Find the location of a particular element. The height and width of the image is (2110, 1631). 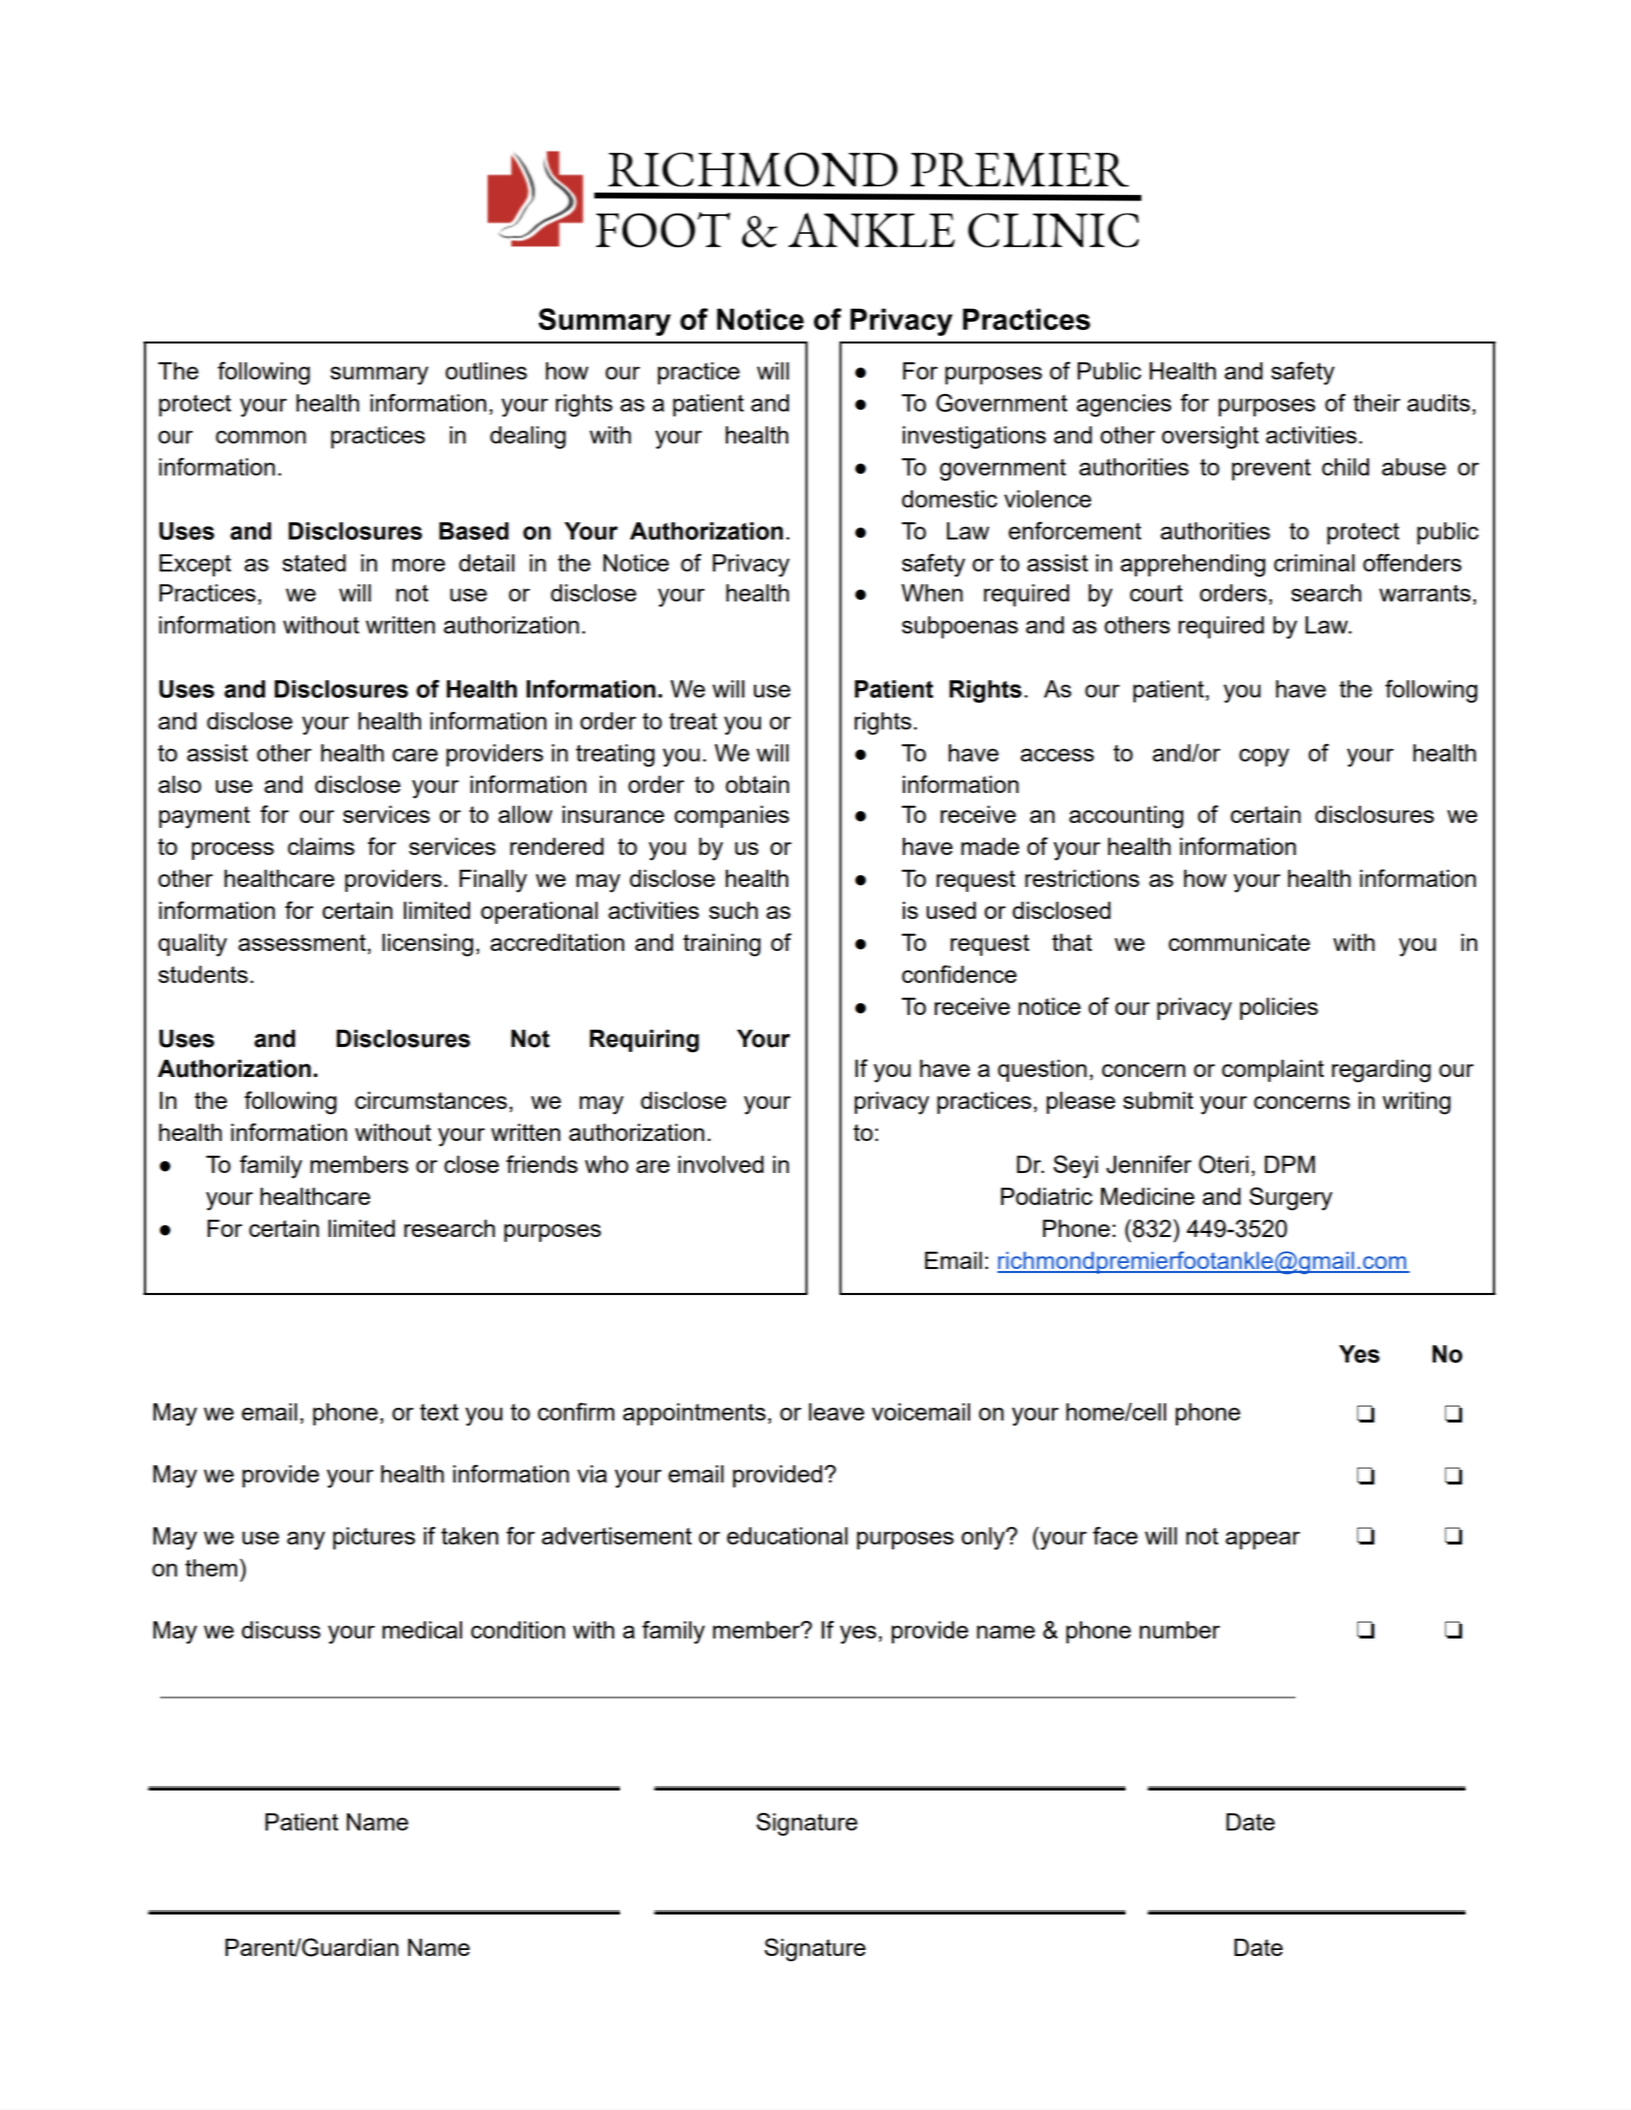

involved is located at coordinates (721, 1164).
